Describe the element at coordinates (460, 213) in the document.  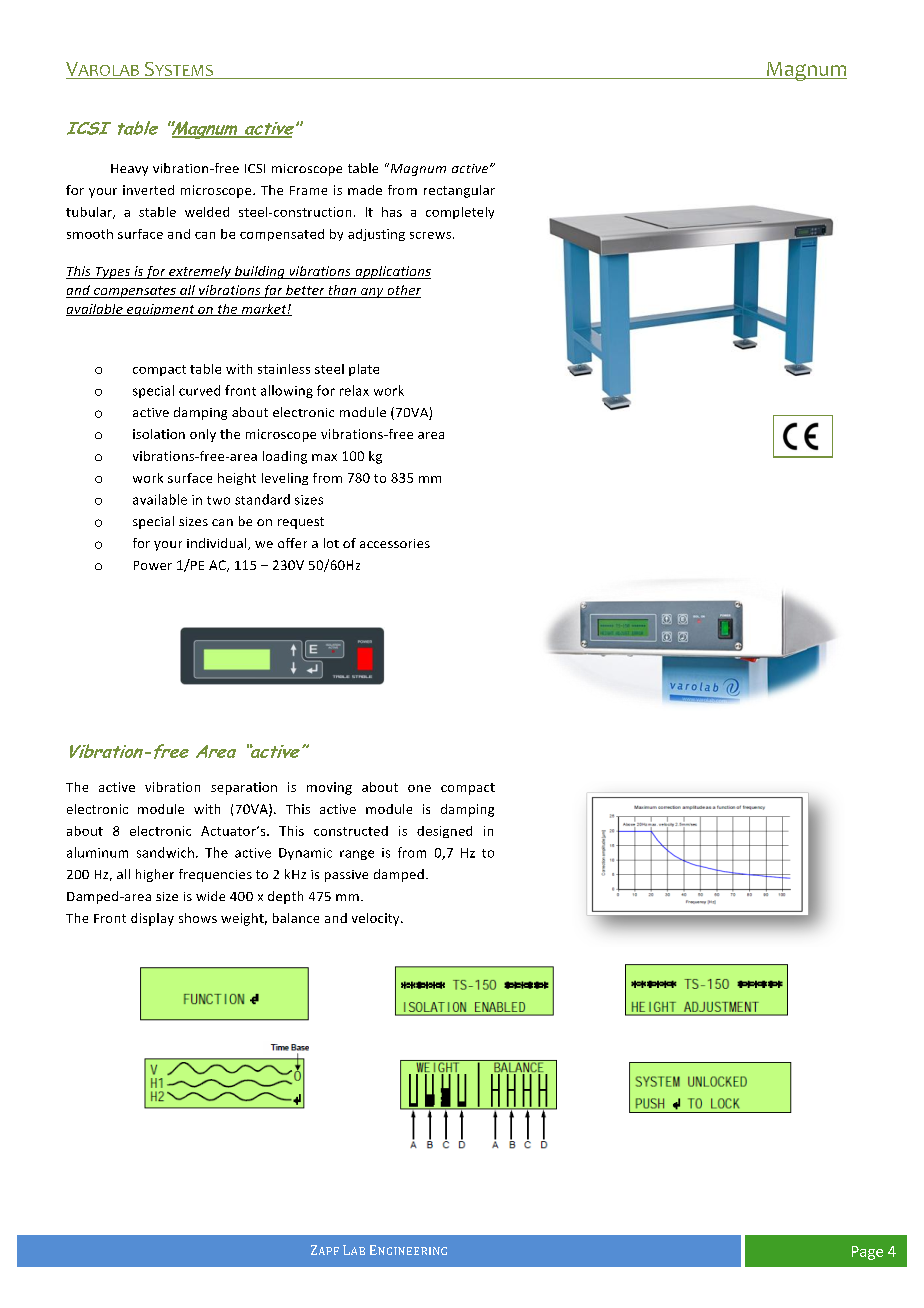
I see `completely` at that location.
